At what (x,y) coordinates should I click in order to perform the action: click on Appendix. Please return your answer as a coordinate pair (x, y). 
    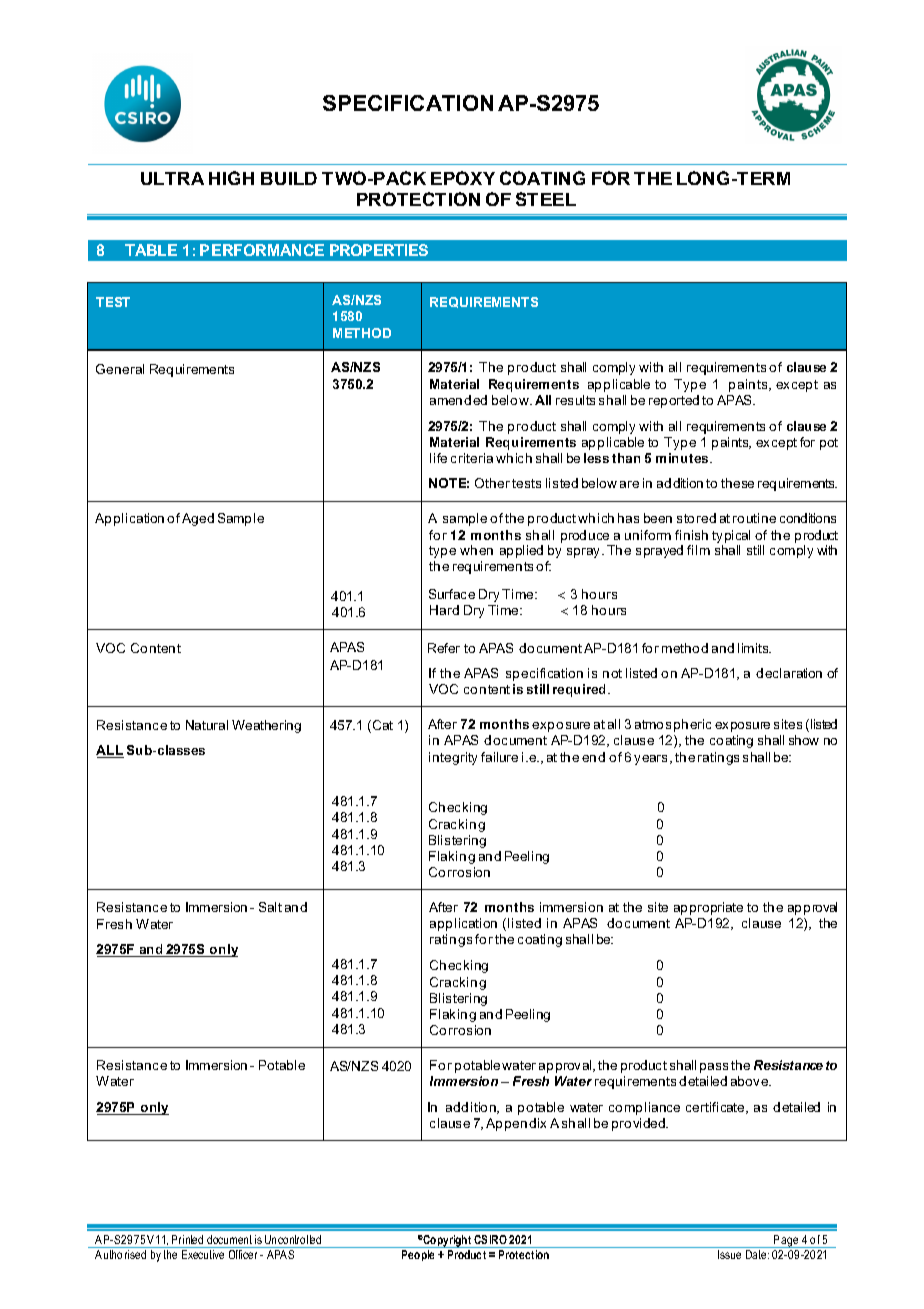
    Looking at the image, I should click on (516, 1124).
